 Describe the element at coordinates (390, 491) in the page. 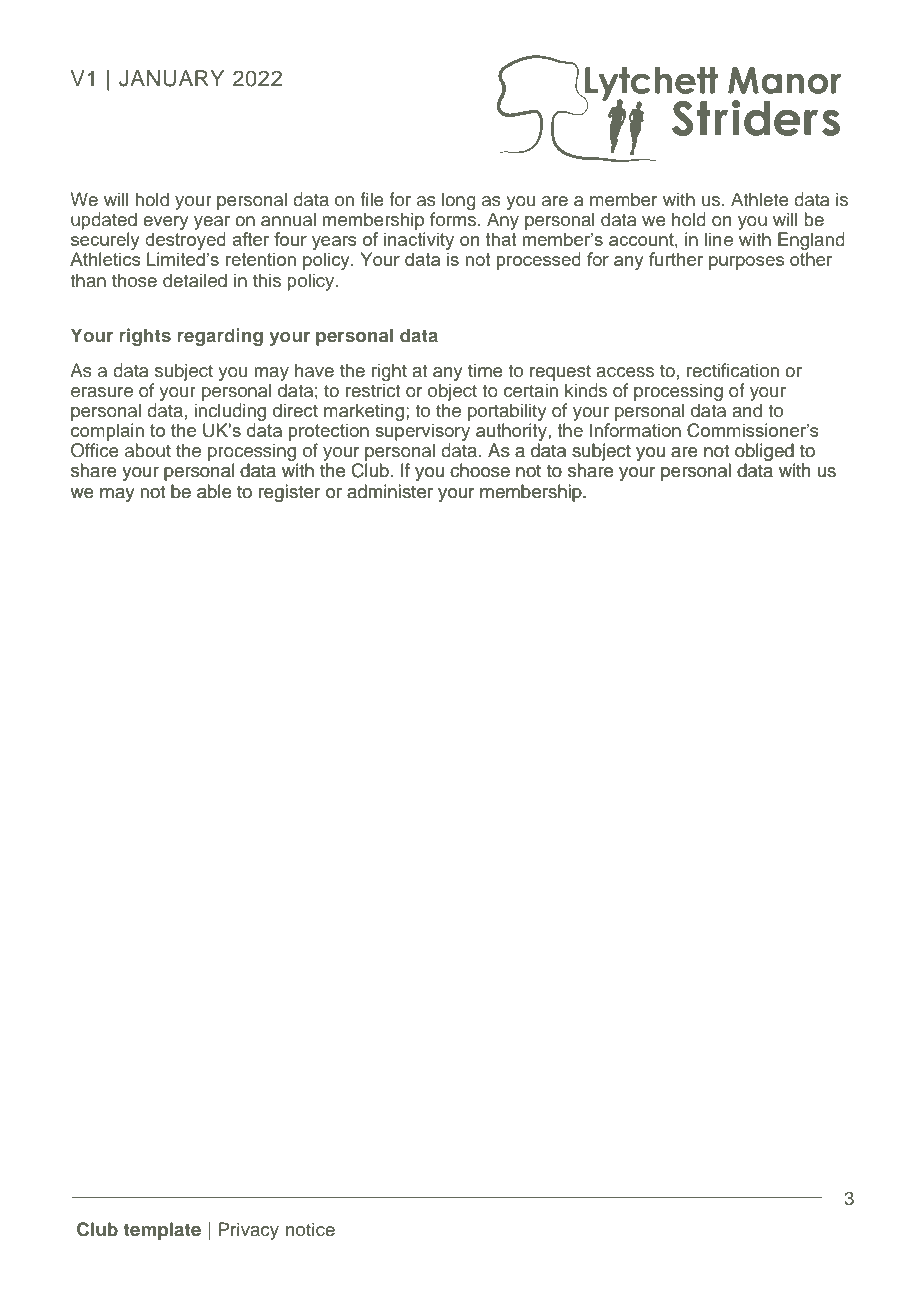

I see `administer` at that location.
